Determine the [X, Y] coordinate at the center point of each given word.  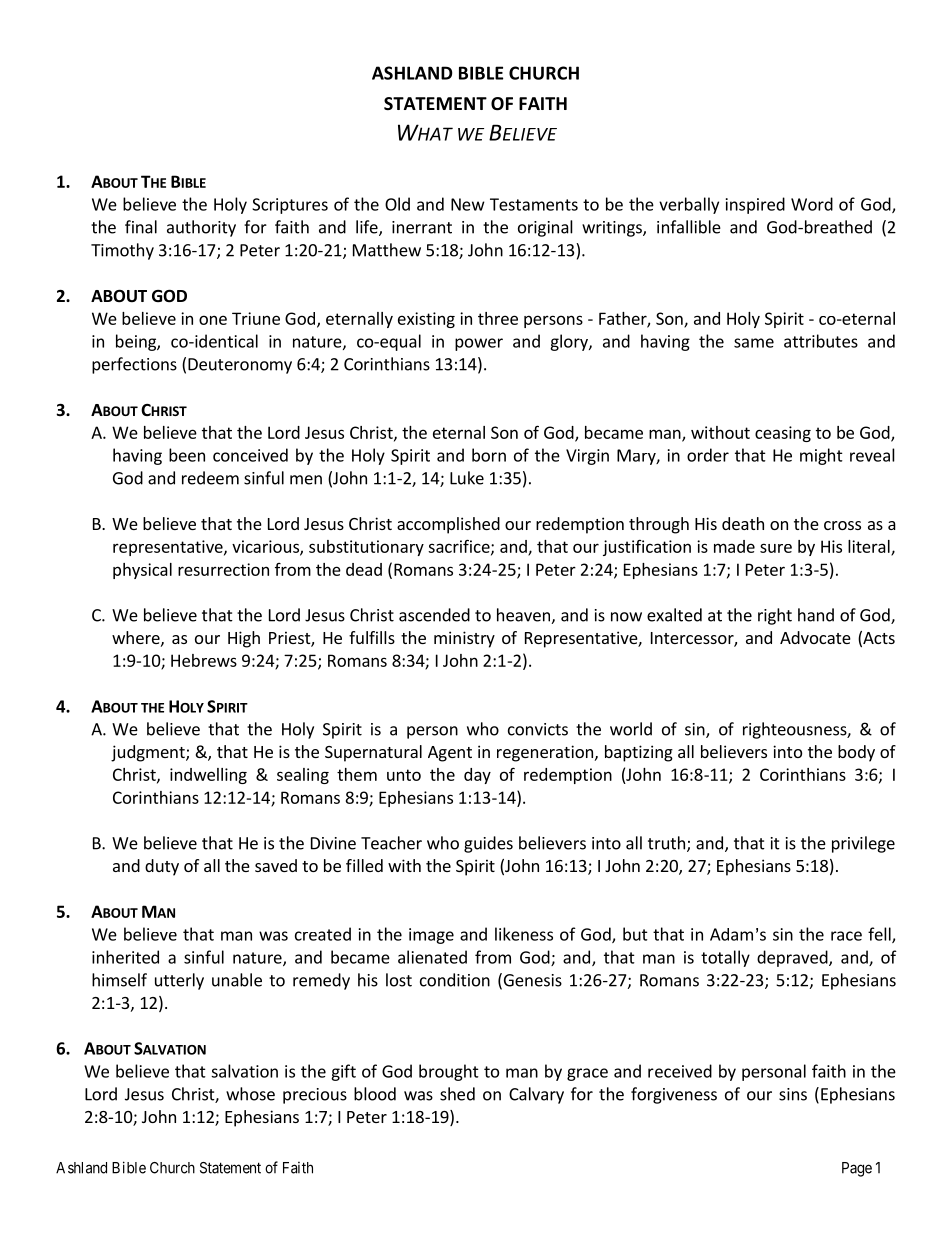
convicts [538, 729]
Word [812, 204]
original [545, 228]
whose [250, 1094]
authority [201, 228]
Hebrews [204, 660]
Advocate [815, 637]
